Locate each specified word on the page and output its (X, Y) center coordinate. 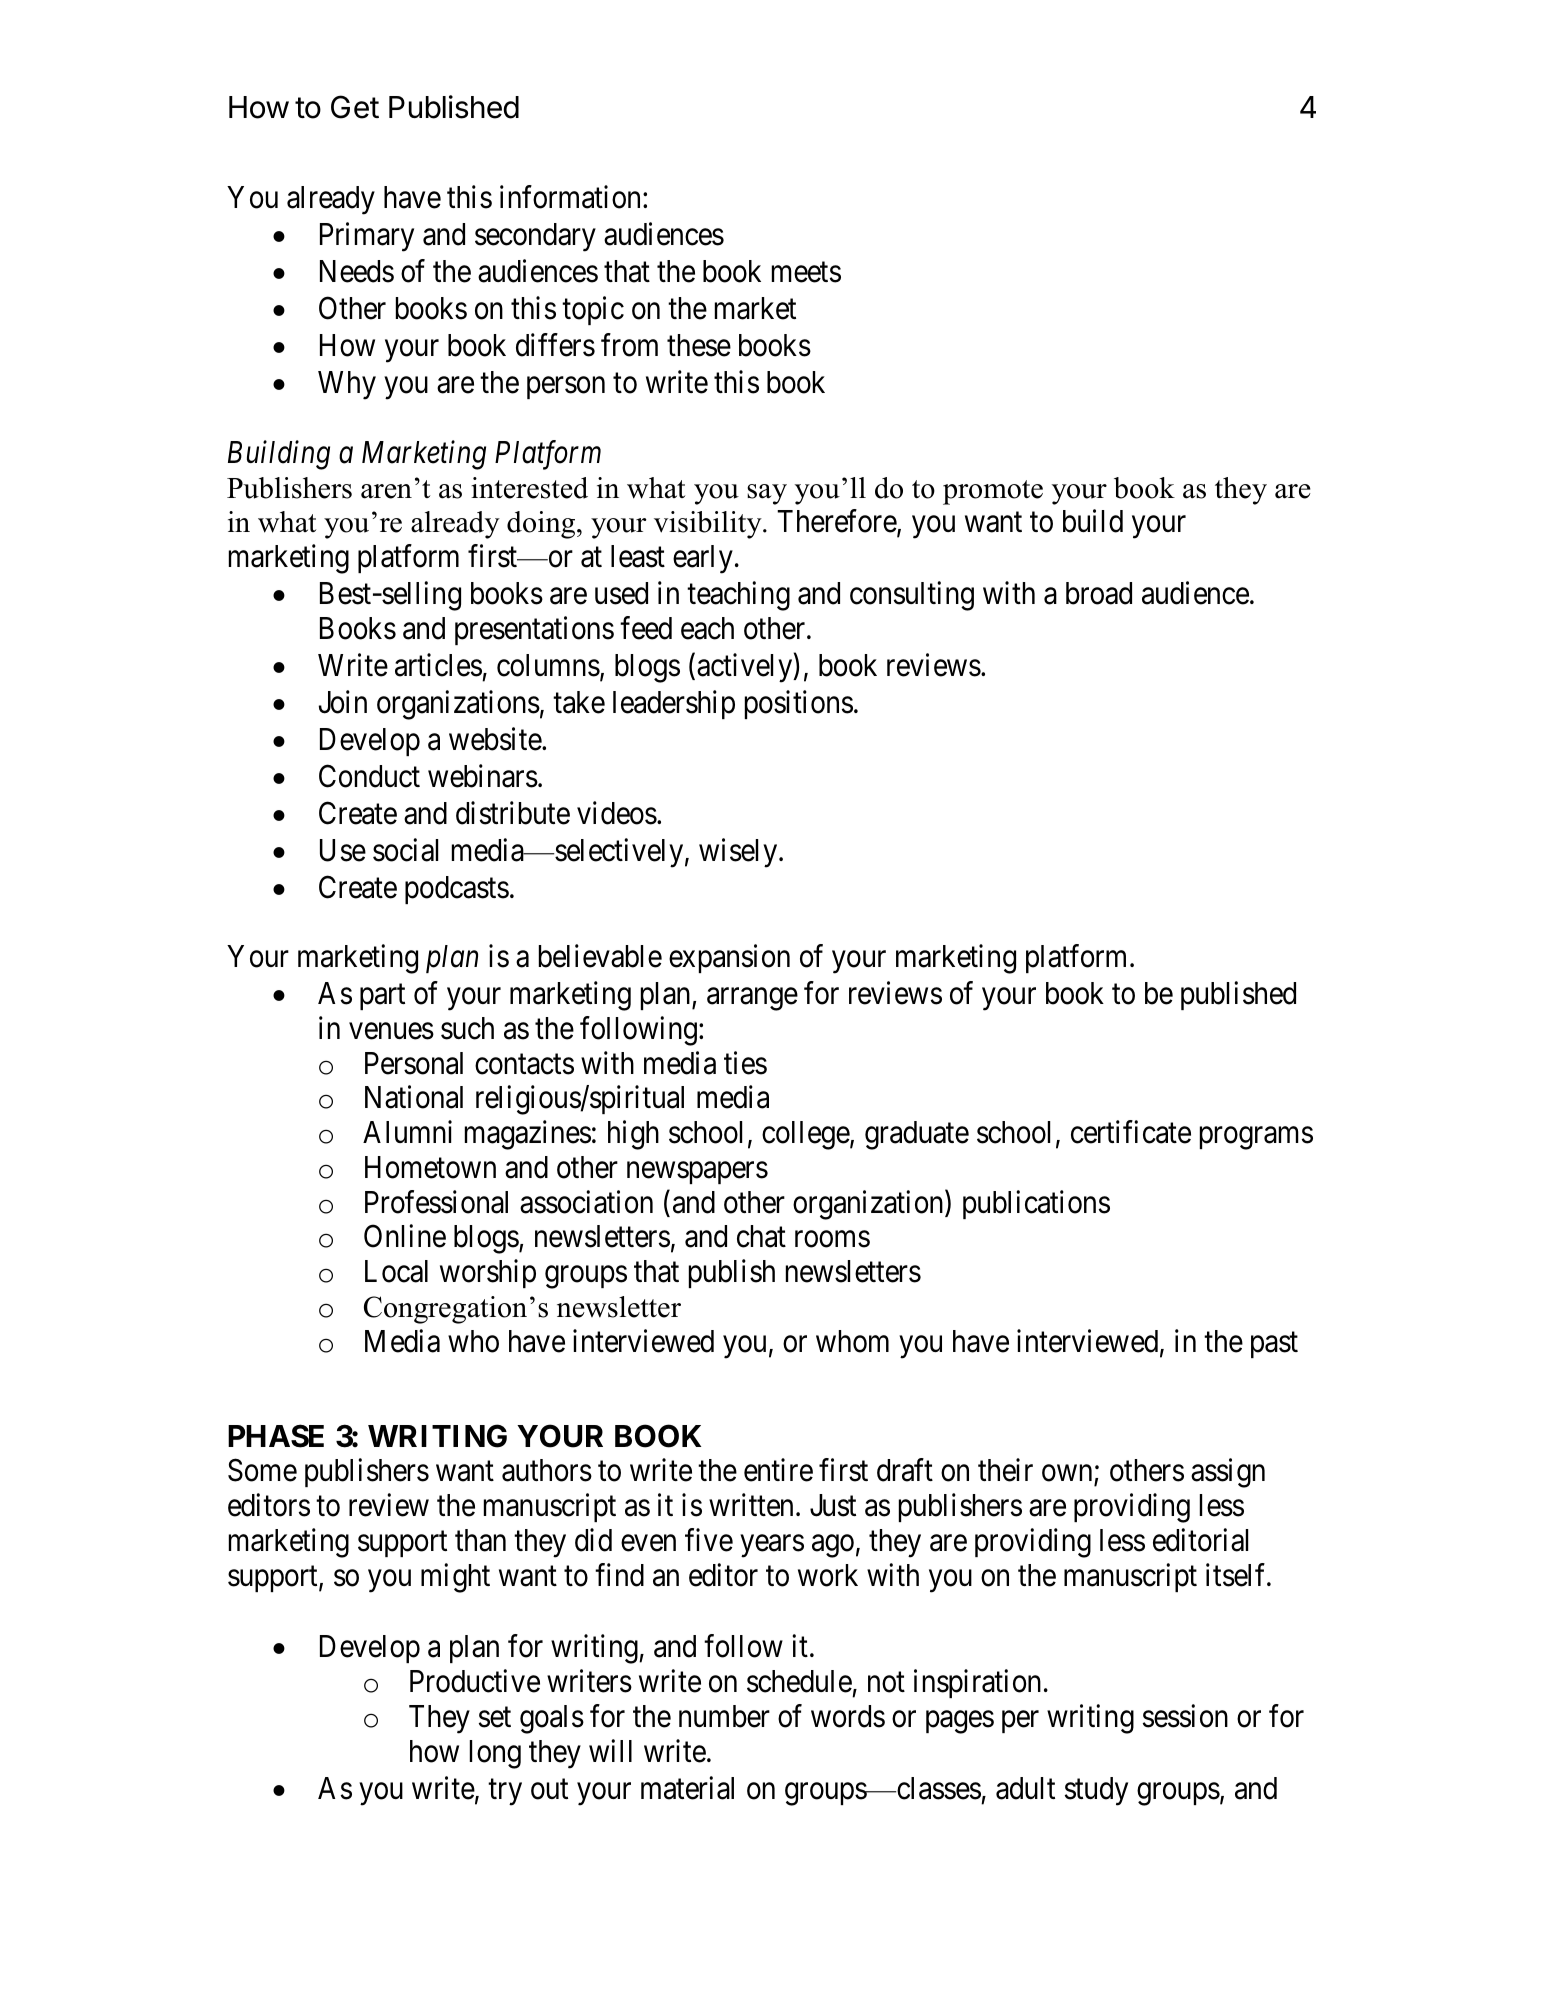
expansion (729, 958)
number (724, 1716)
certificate (1131, 1132)
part (382, 997)
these (699, 345)
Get (355, 107)
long (495, 1754)
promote (993, 492)
